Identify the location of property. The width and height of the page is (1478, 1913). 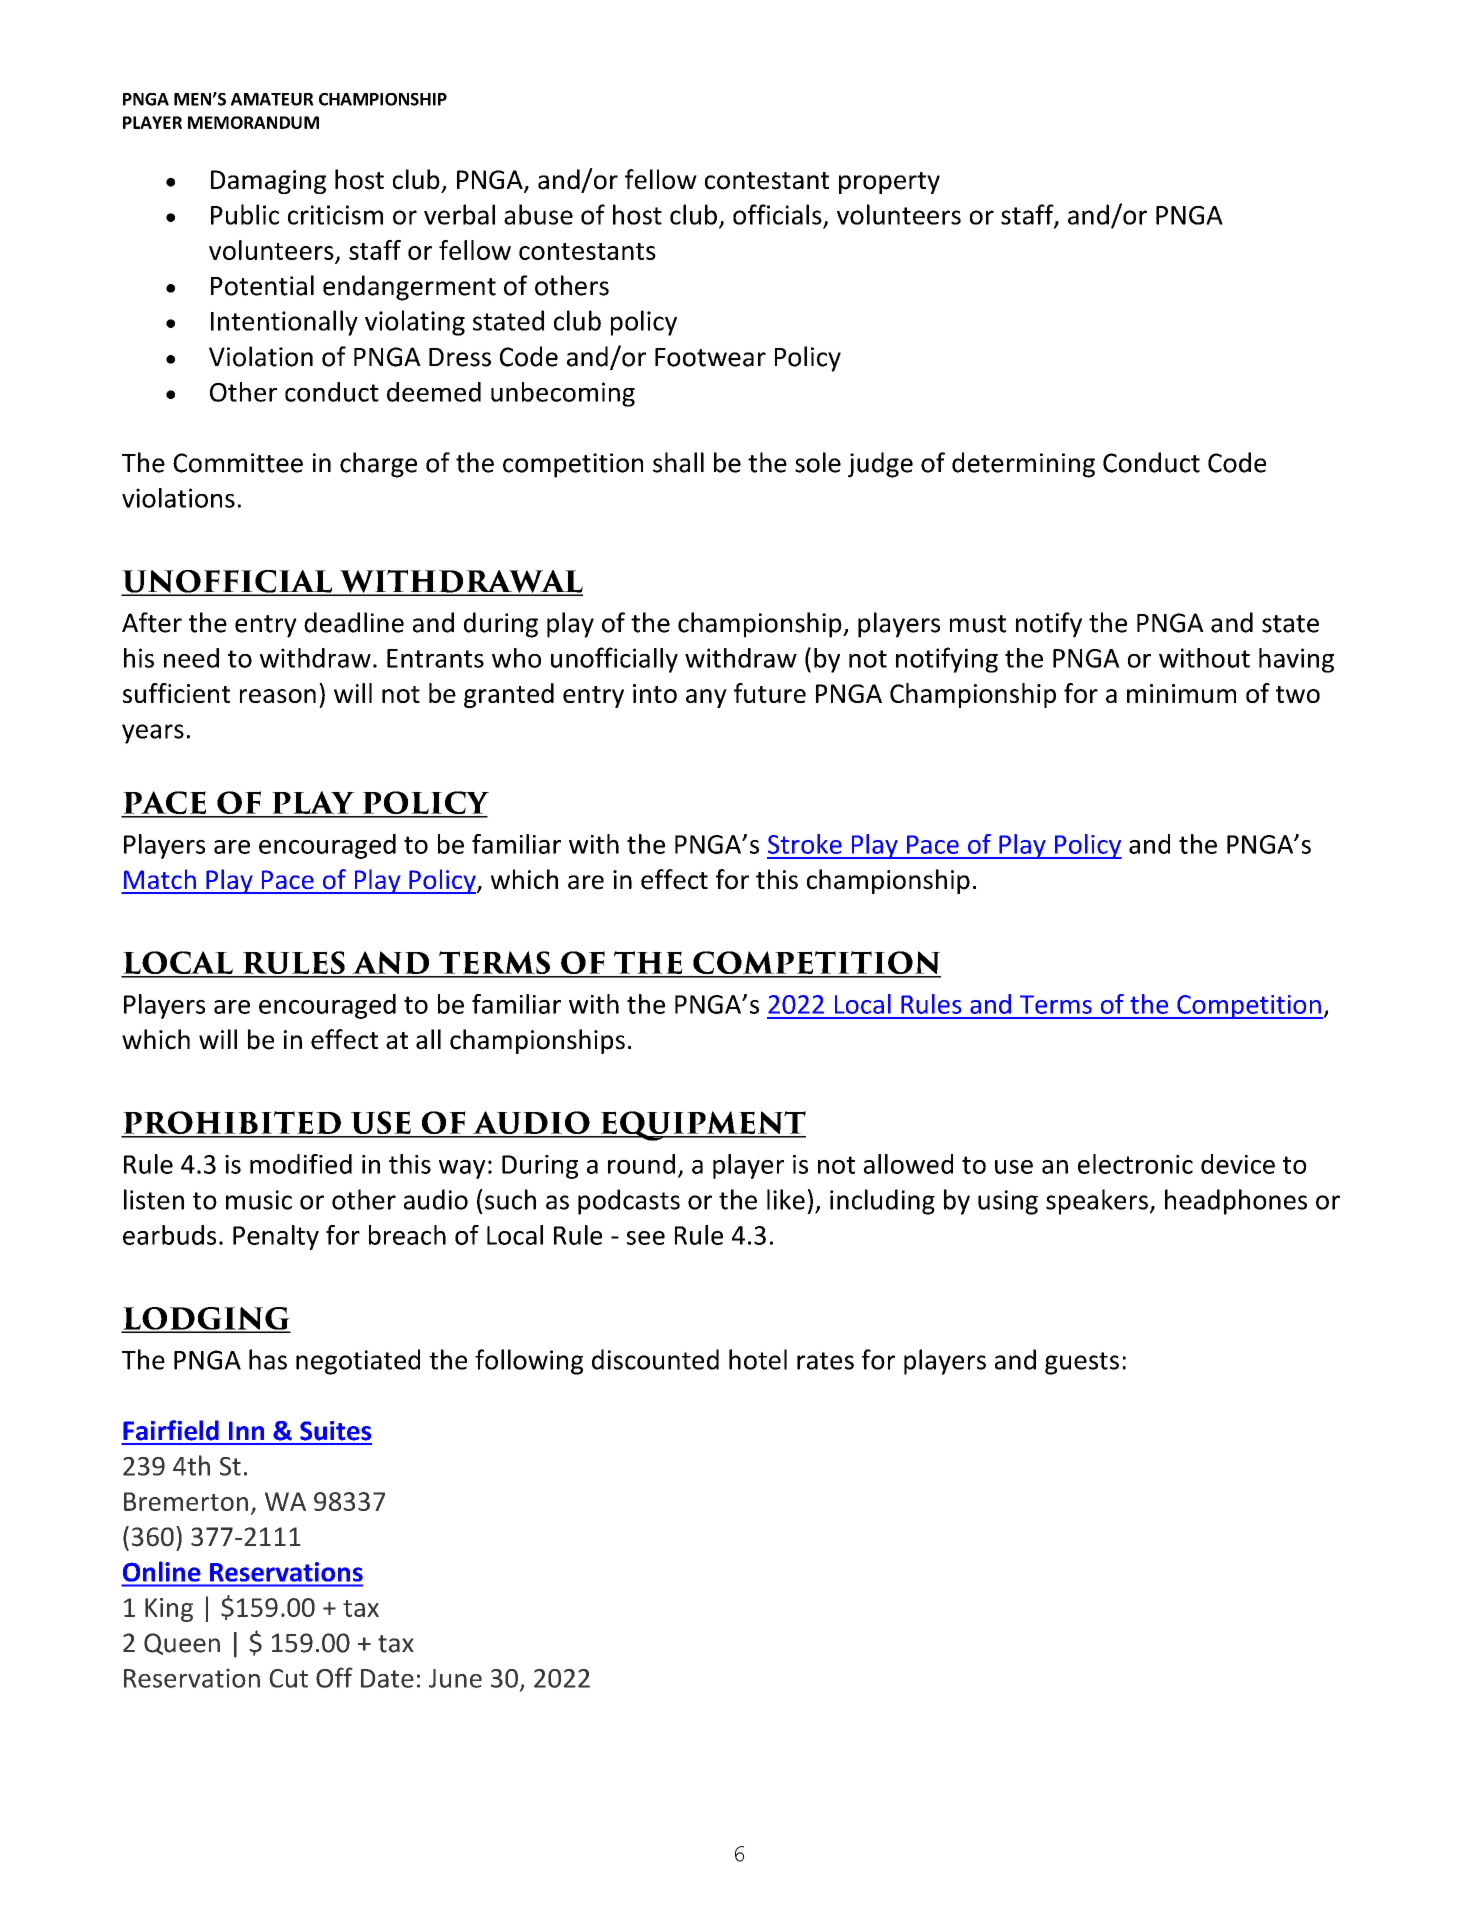
(889, 183).
